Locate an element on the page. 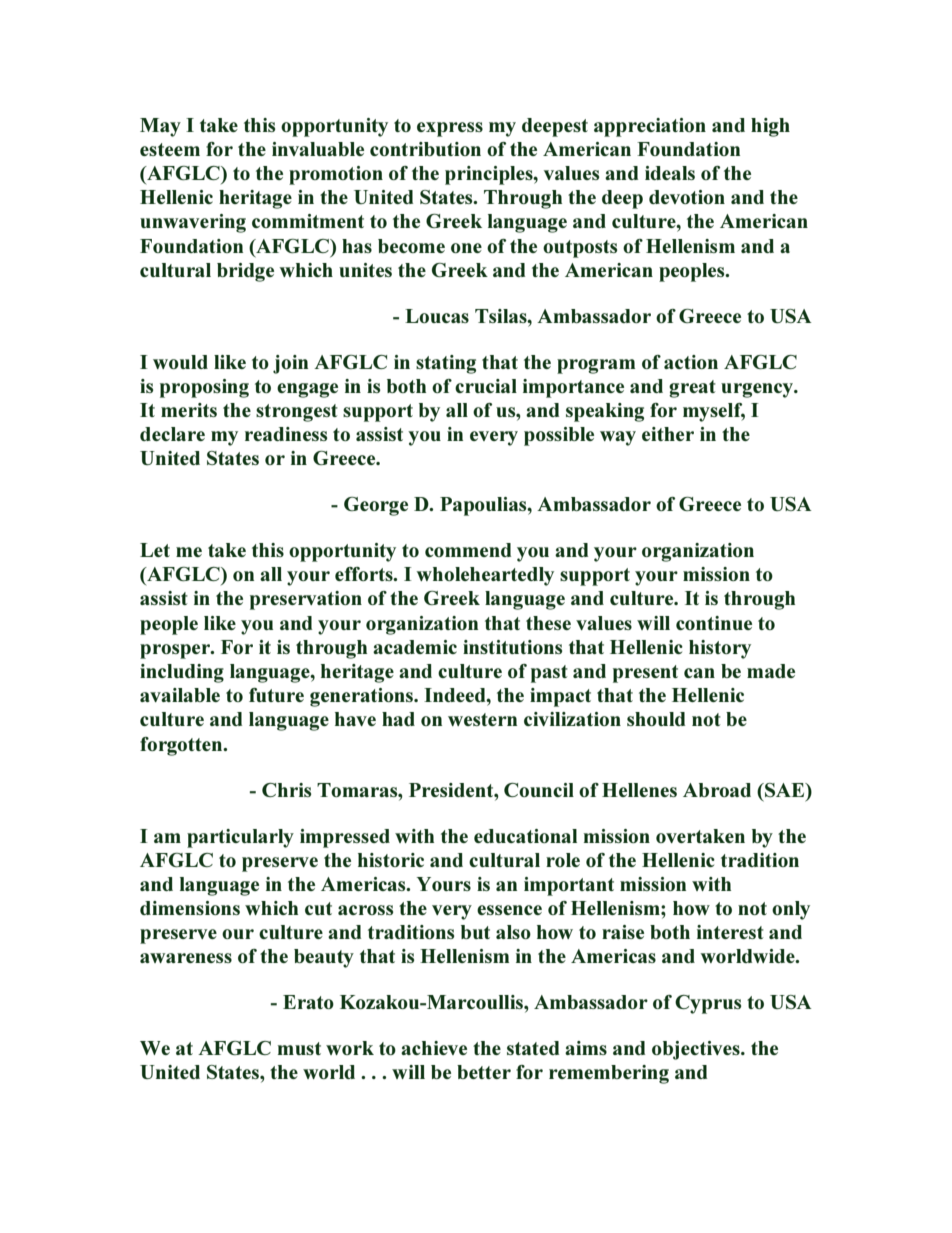 This page has width=952, height=1233. esteem is located at coordinates (170, 149).
